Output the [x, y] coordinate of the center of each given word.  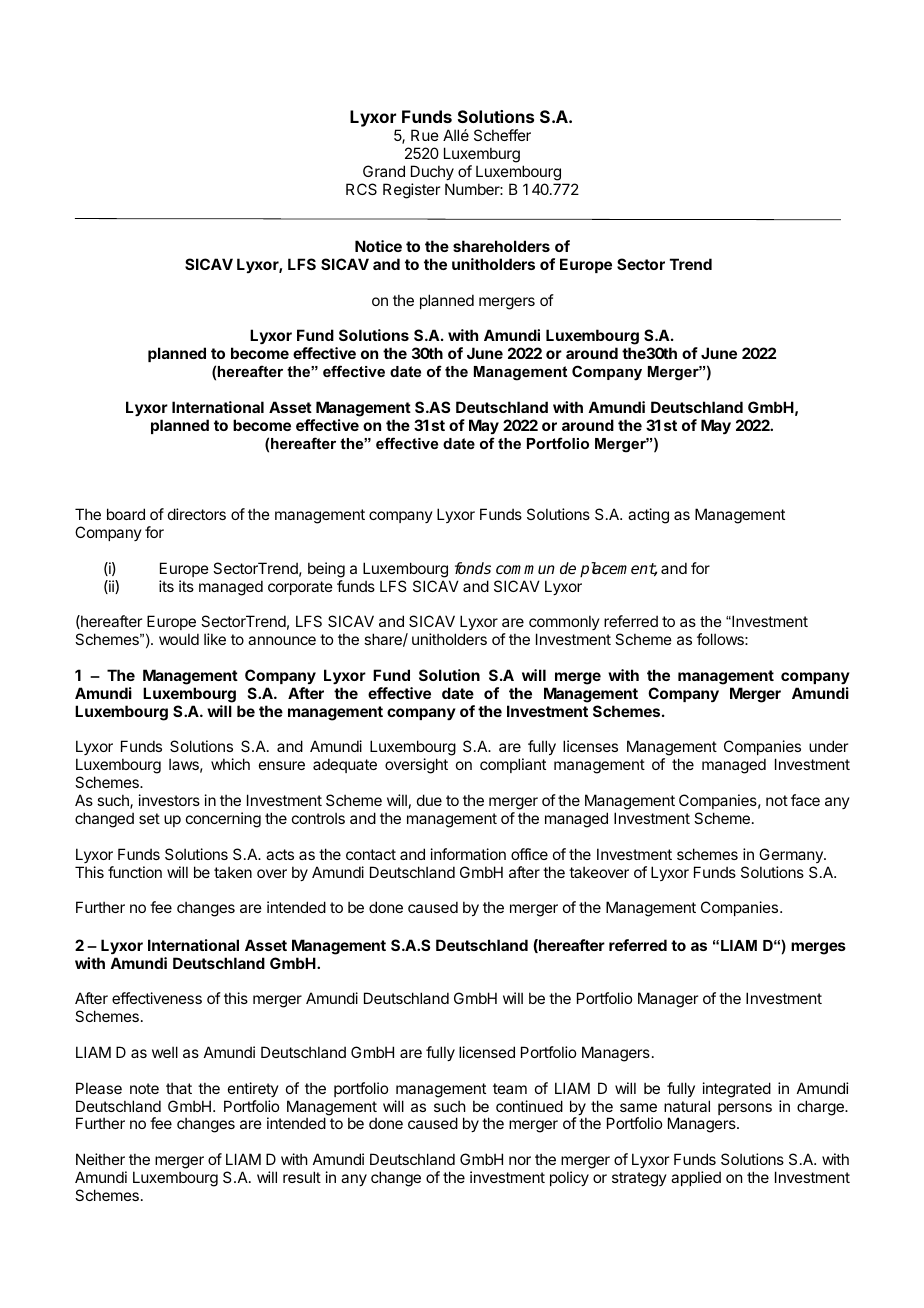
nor [520, 1160]
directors [197, 514]
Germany [792, 855]
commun [525, 569]
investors [169, 800]
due [429, 800]
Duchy [432, 172]
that [179, 1088]
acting [648, 516]
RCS [361, 189]
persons [745, 1109]
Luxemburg [482, 156]
